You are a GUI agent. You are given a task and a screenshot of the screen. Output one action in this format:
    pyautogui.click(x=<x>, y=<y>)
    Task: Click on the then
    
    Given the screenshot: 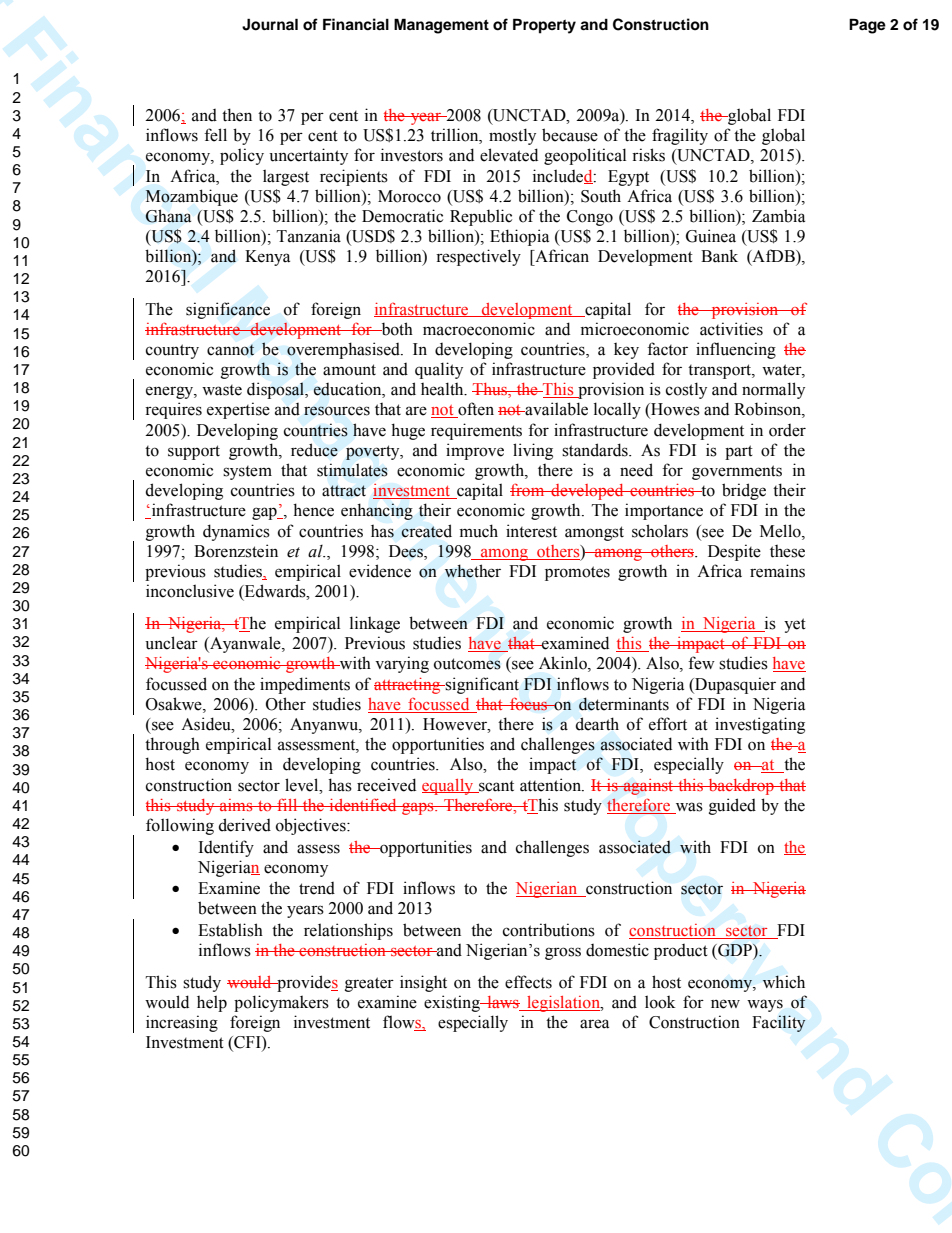 What is the action you would take?
    pyautogui.click(x=237, y=115)
